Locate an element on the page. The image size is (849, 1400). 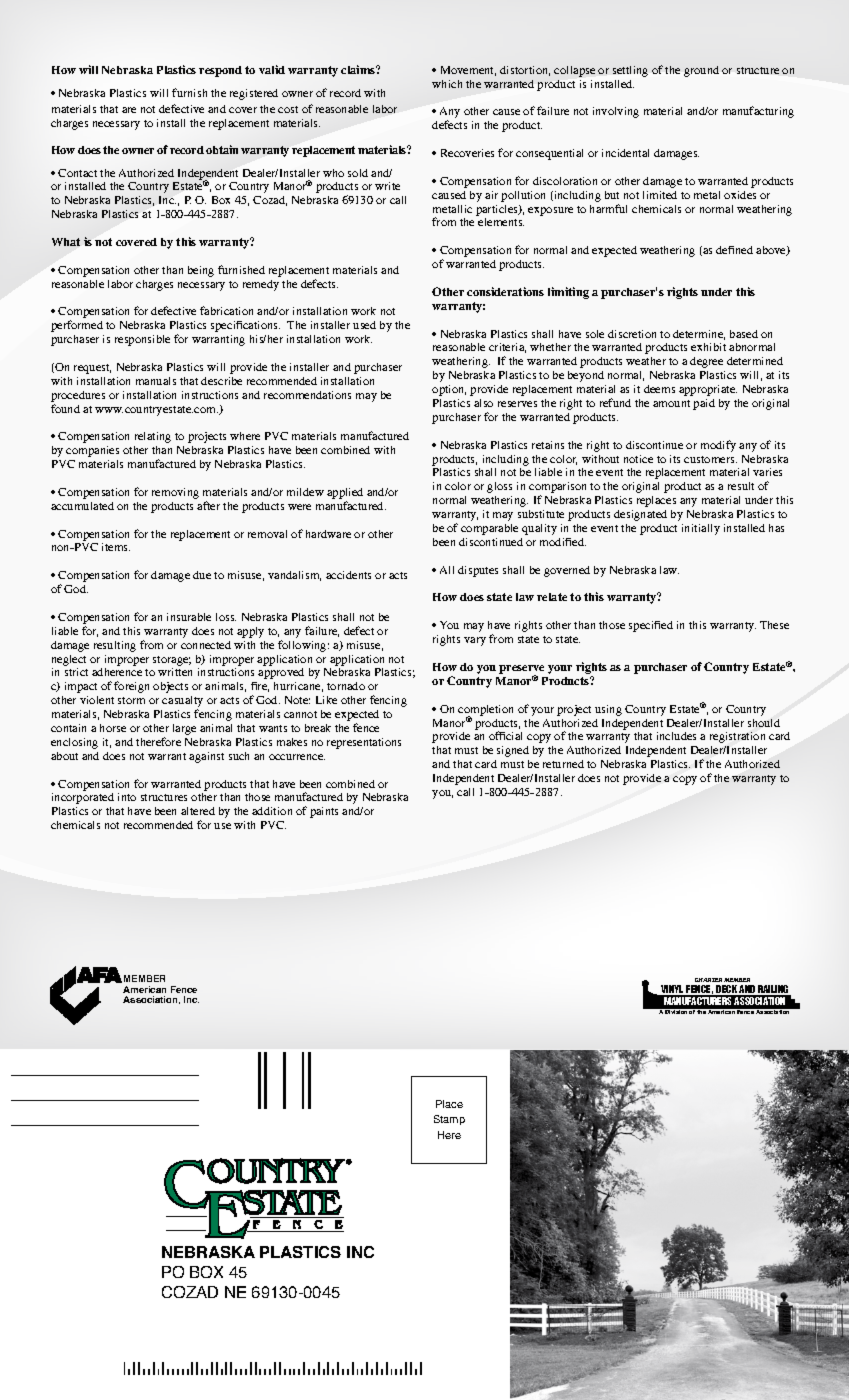
ground is located at coordinates (701, 71).
